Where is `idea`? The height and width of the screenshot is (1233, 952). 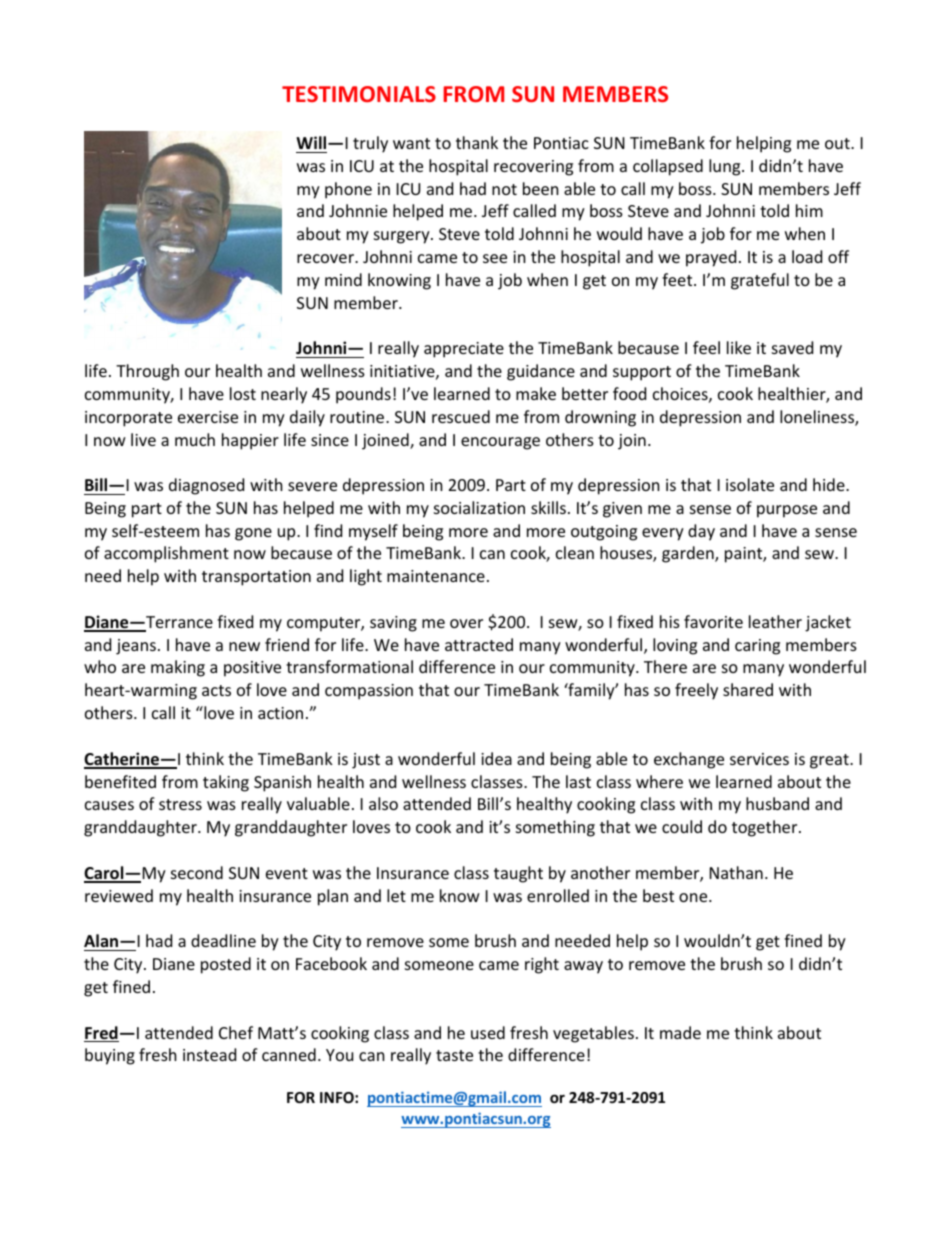 idea is located at coordinates (496, 758).
